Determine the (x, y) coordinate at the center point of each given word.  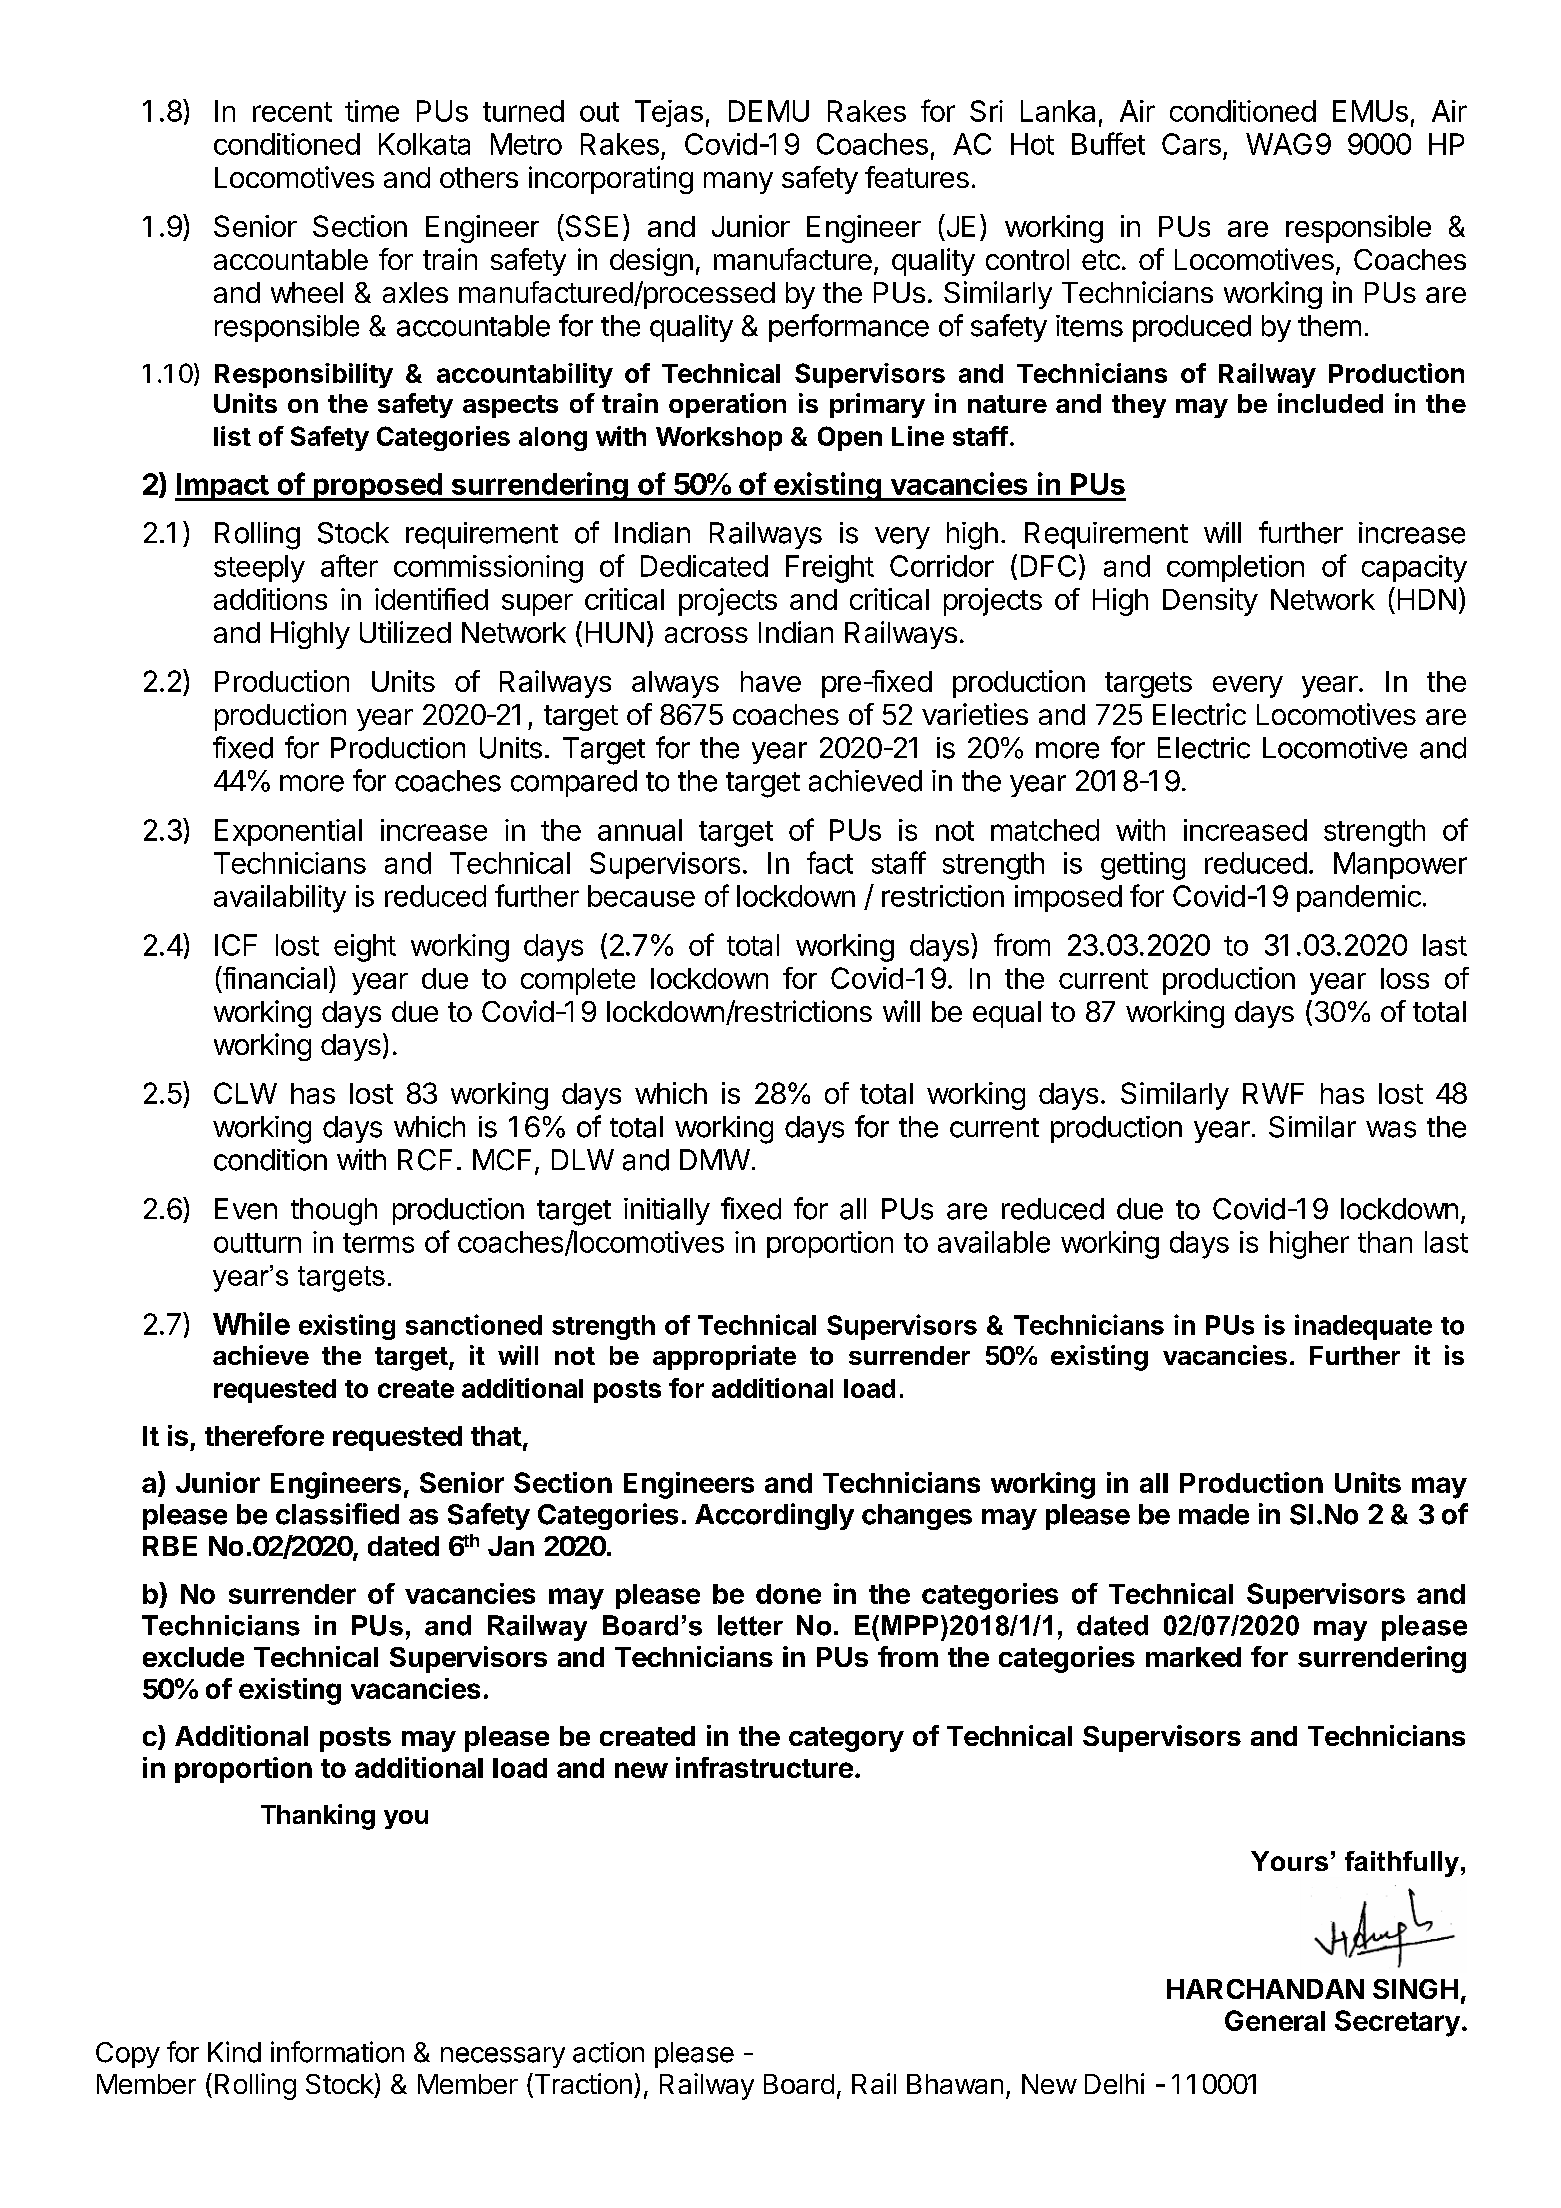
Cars (1191, 144)
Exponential (288, 832)
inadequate (1363, 1327)
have (771, 681)
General (1275, 2020)
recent (292, 112)
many (738, 183)
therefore (264, 1435)
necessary (503, 2057)
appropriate (724, 1357)
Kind (234, 2052)
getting (1143, 866)
